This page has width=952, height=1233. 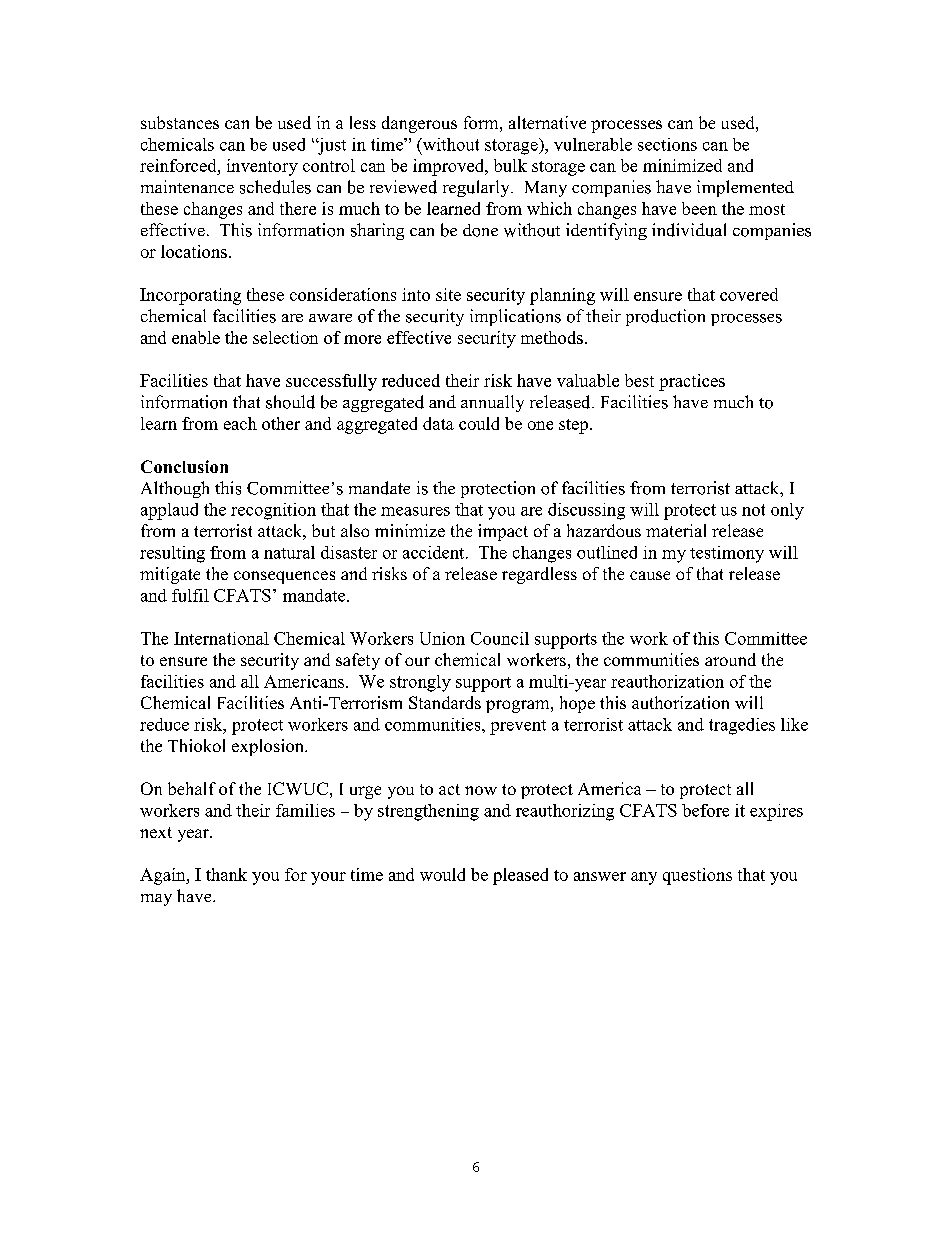 What do you see at coordinates (262, 167) in the page?
I see `inventory` at bounding box center [262, 167].
